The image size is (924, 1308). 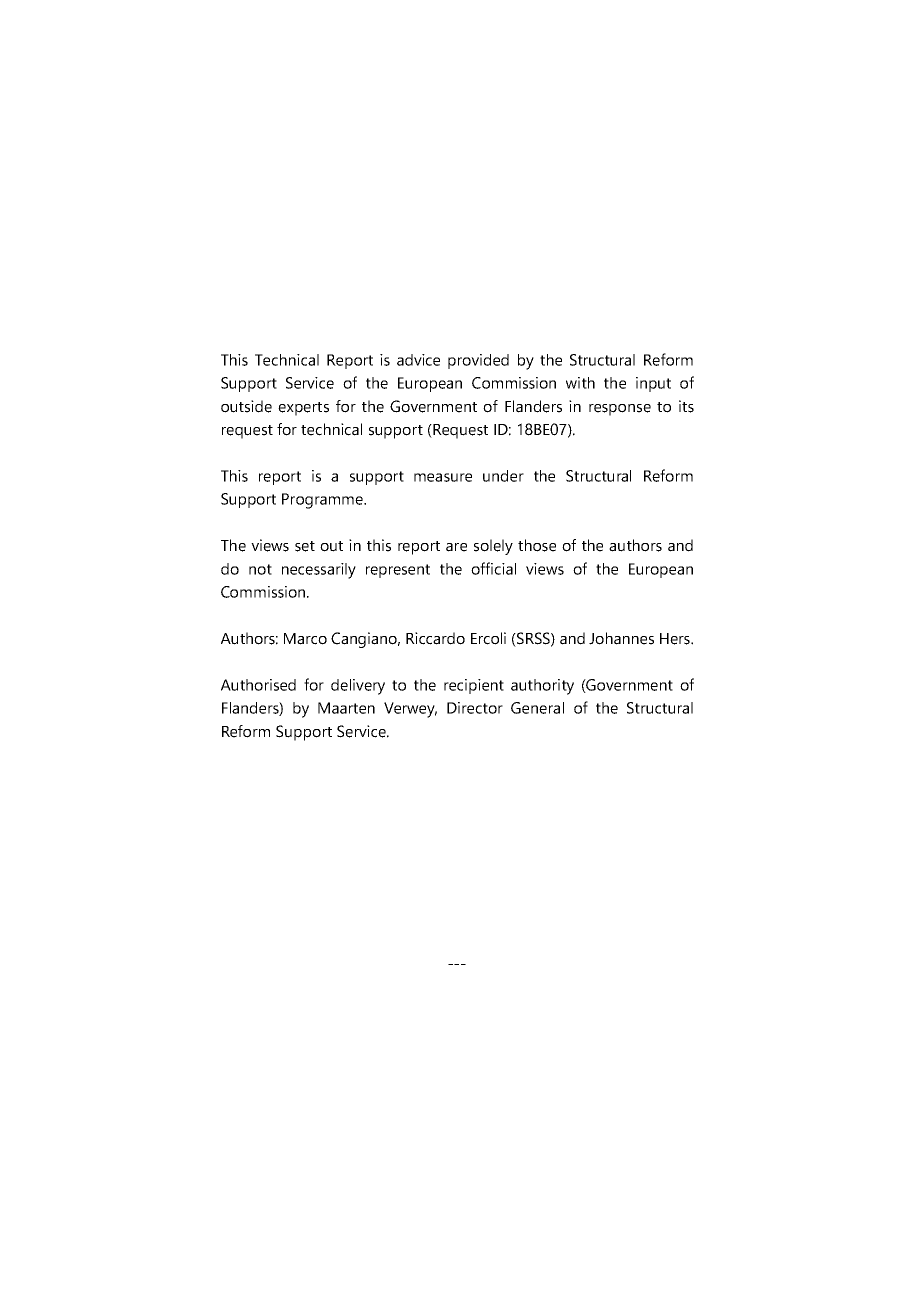 I want to click on experts, so click(x=303, y=409).
